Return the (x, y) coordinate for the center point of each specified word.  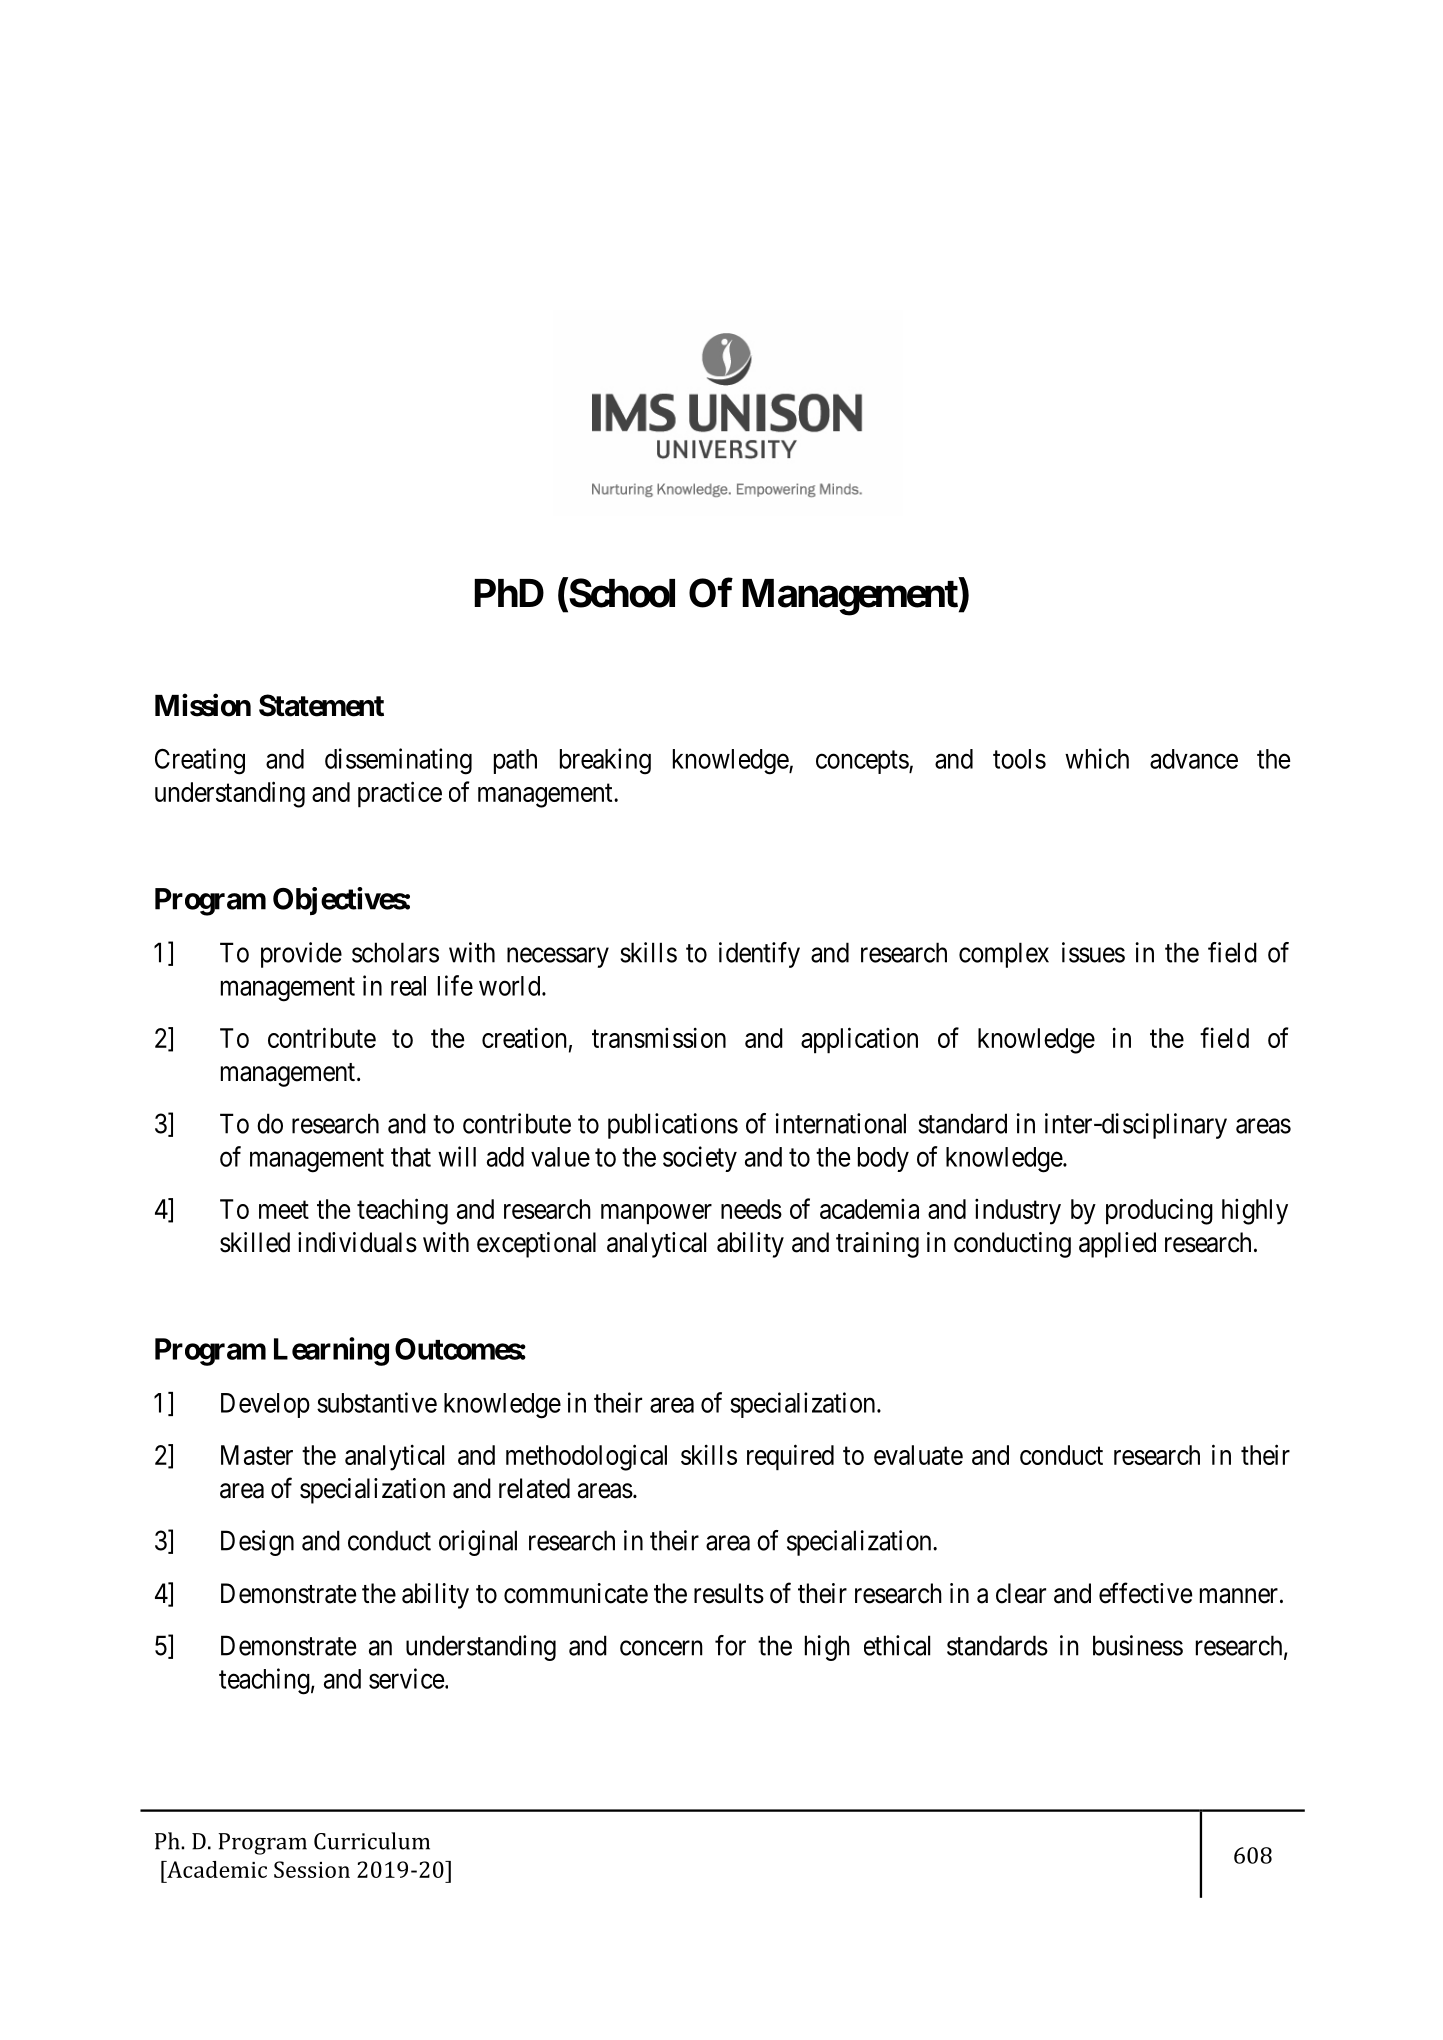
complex (1004, 955)
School (621, 594)
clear (1021, 1593)
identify (759, 955)
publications (673, 1126)
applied (1117, 1245)
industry (1018, 1212)
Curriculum (372, 1841)
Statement (321, 705)
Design (257, 1543)
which (1097, 758)
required (790, 1457)
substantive (377, 1402)
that (411, 1157)
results (729, 1593)
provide (301, 955)
